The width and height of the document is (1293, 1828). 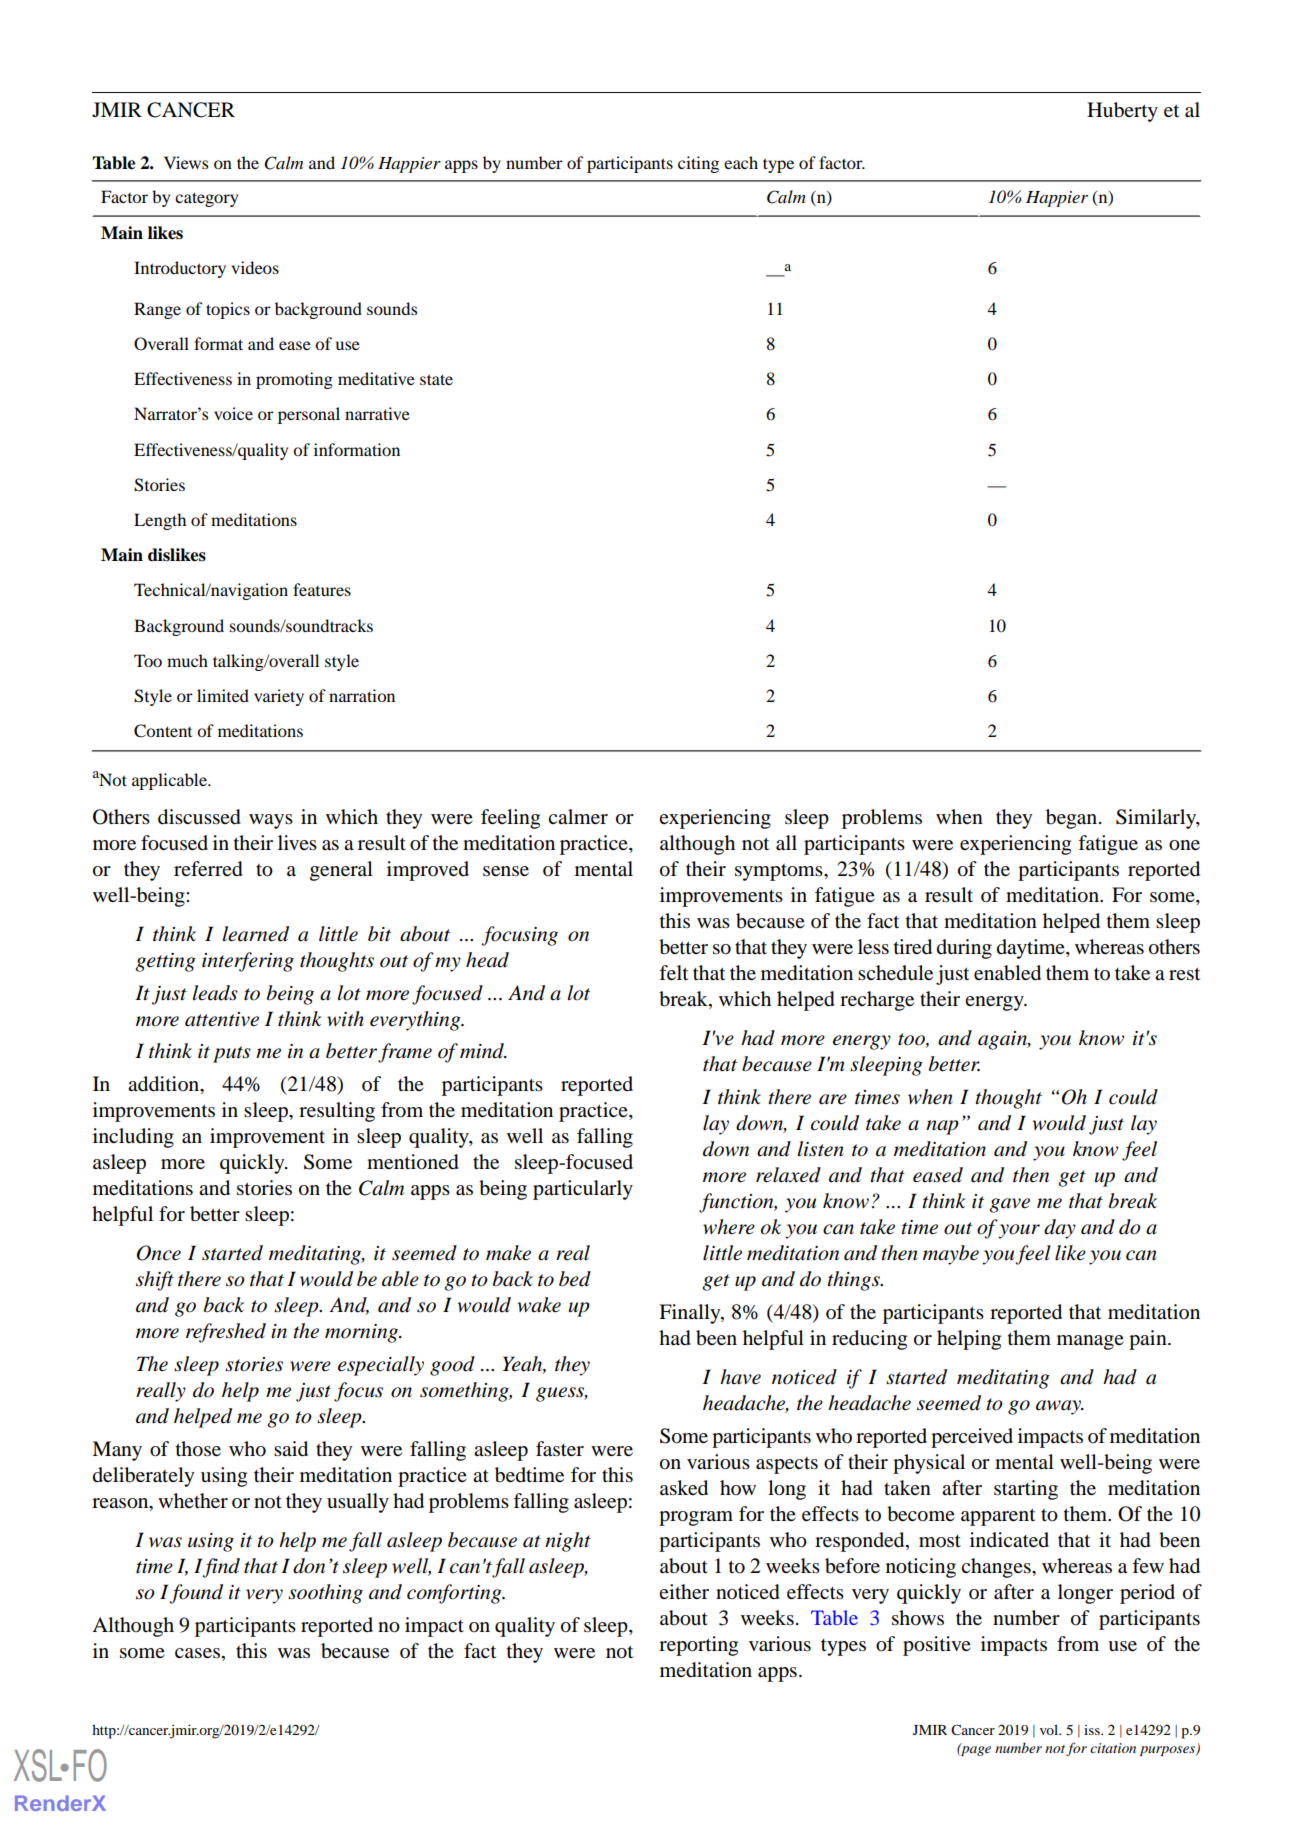 What do you see at coordinates (942, 1127) in the document?
I see `nap` at bounding box center [942, 1127].
